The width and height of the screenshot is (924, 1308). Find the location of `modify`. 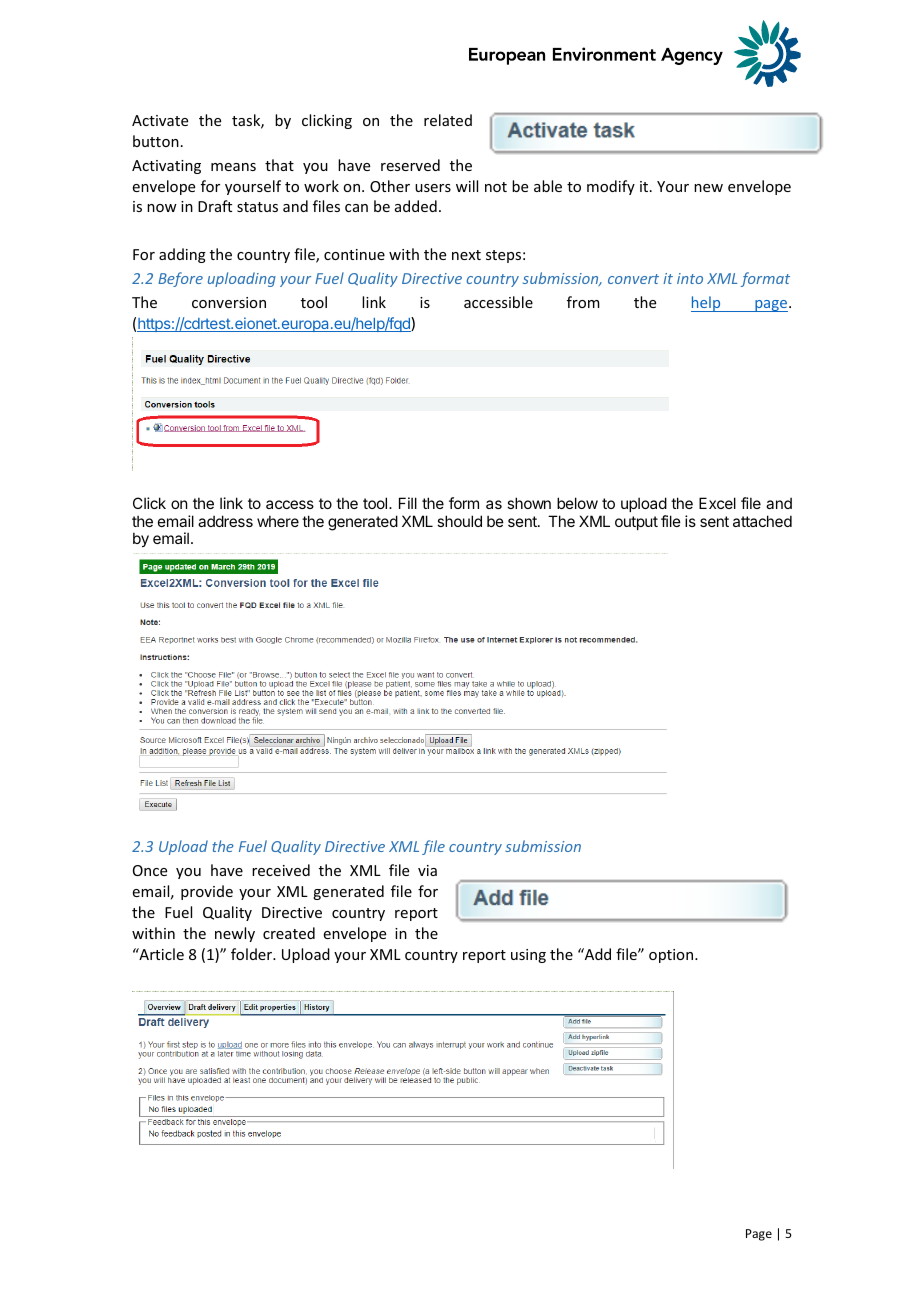

modify is located at coordinates (611, 187).
